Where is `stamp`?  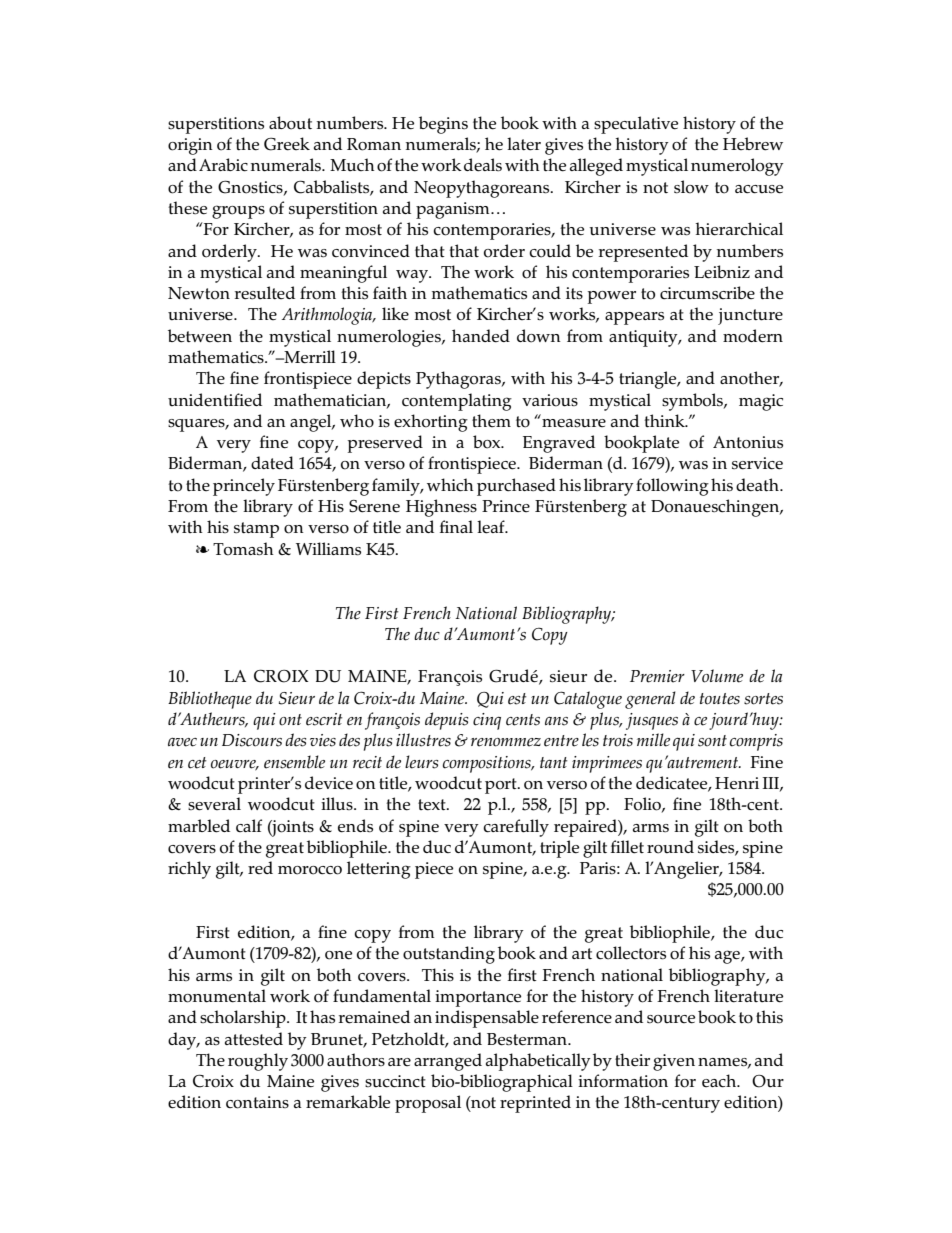 stamp is located at coordinates (256, 530).
